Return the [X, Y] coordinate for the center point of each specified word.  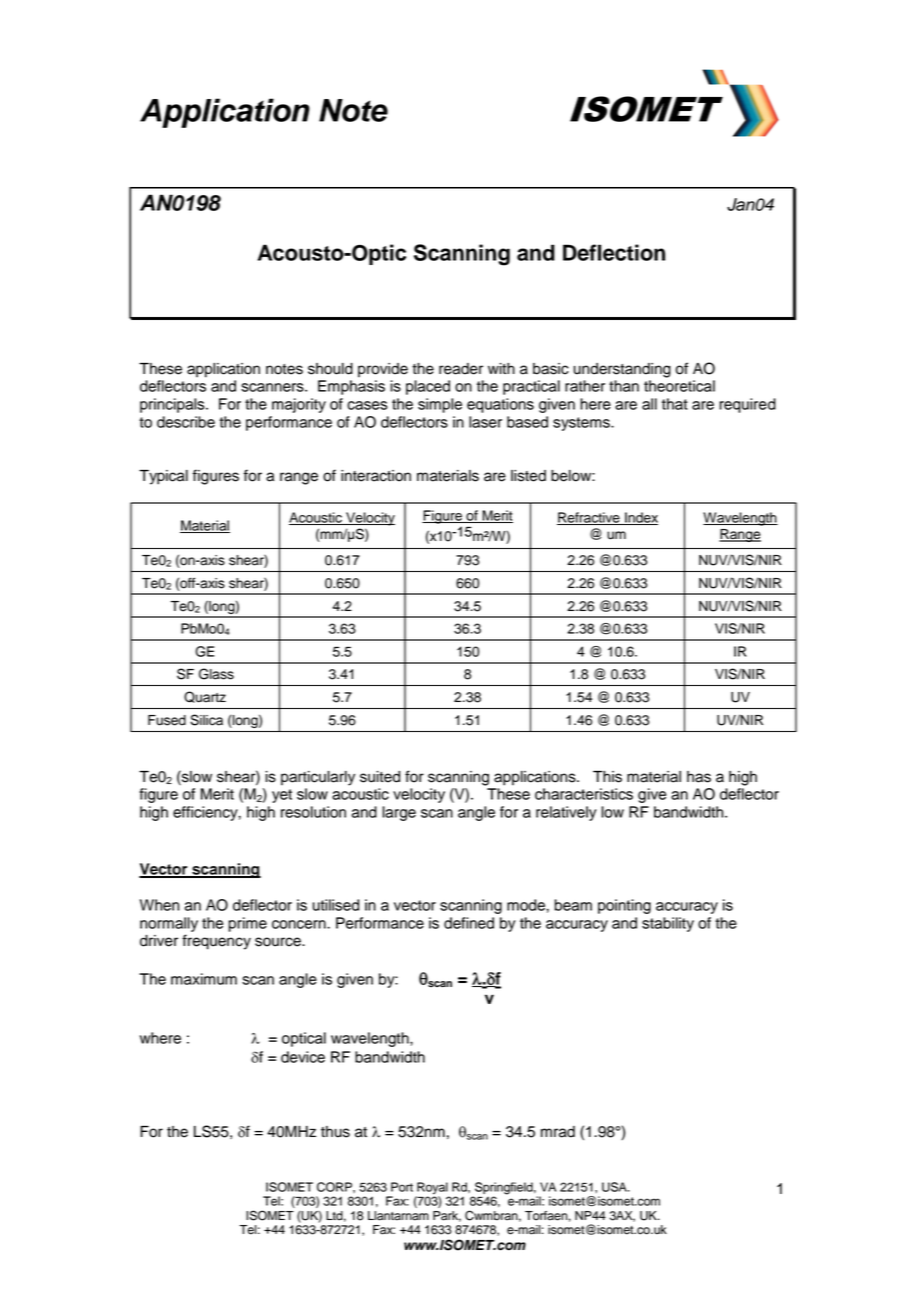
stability [668, 924]
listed [528, 476]
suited [380, 777]
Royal [432, 1188]
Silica [206, 720]
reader [461, 369]
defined [469, 923]
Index [640, 518]
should [330, 369]
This [607, 777]
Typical [163, 477]
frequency [216, 942]
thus [335, 1132]
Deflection [614, 252]
